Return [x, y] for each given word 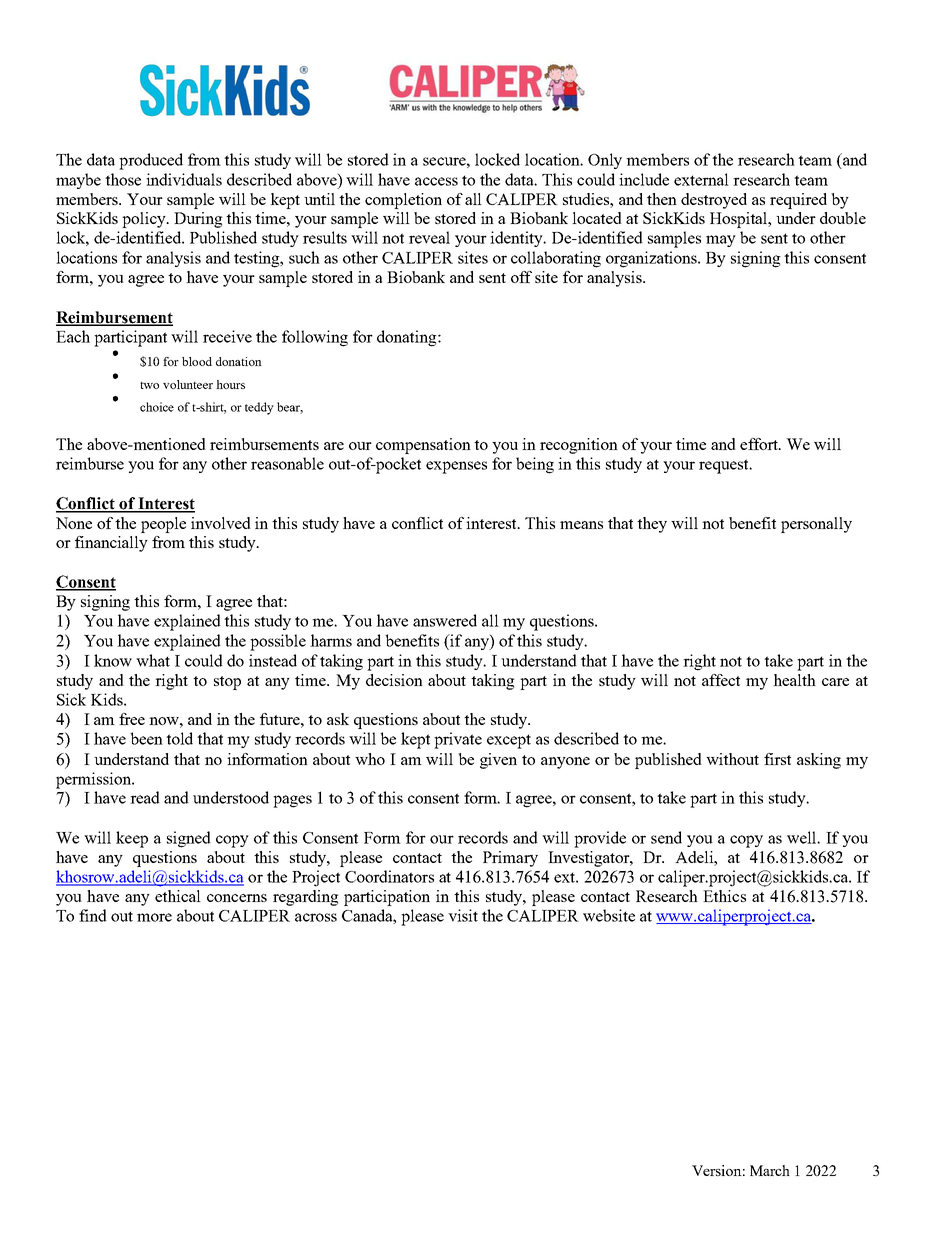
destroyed [714, 201]
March [770, 1170]
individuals [184, 179]
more [154, 917]
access [436, 181]
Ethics [724, 896]
